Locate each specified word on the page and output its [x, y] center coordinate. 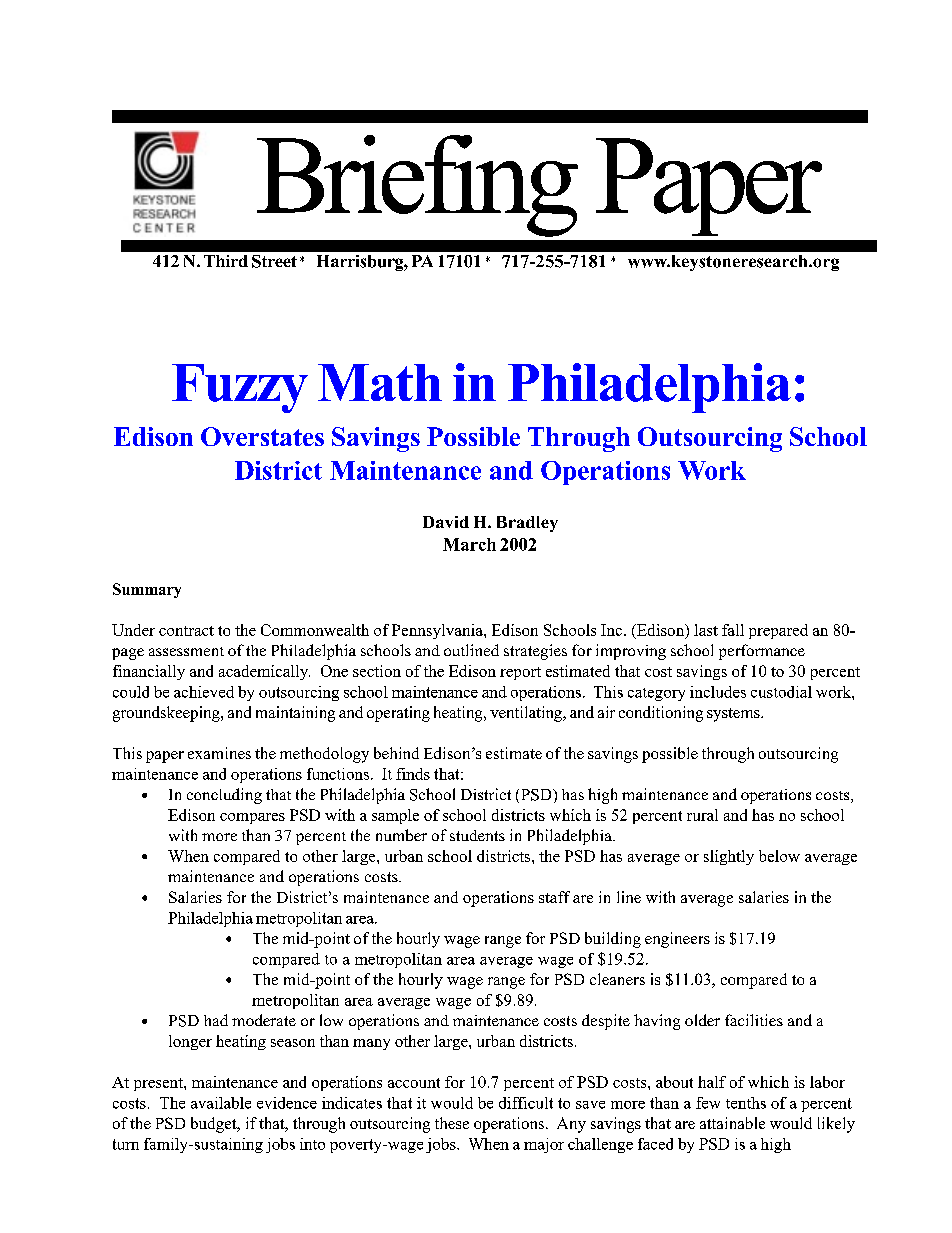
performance [762, 652]
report [520, 673]
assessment [186, 651]
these [452, 1123]
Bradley [527, 524]
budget [215, 1125]
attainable [732, 1123]
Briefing [417, 186]
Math [380, 382]
